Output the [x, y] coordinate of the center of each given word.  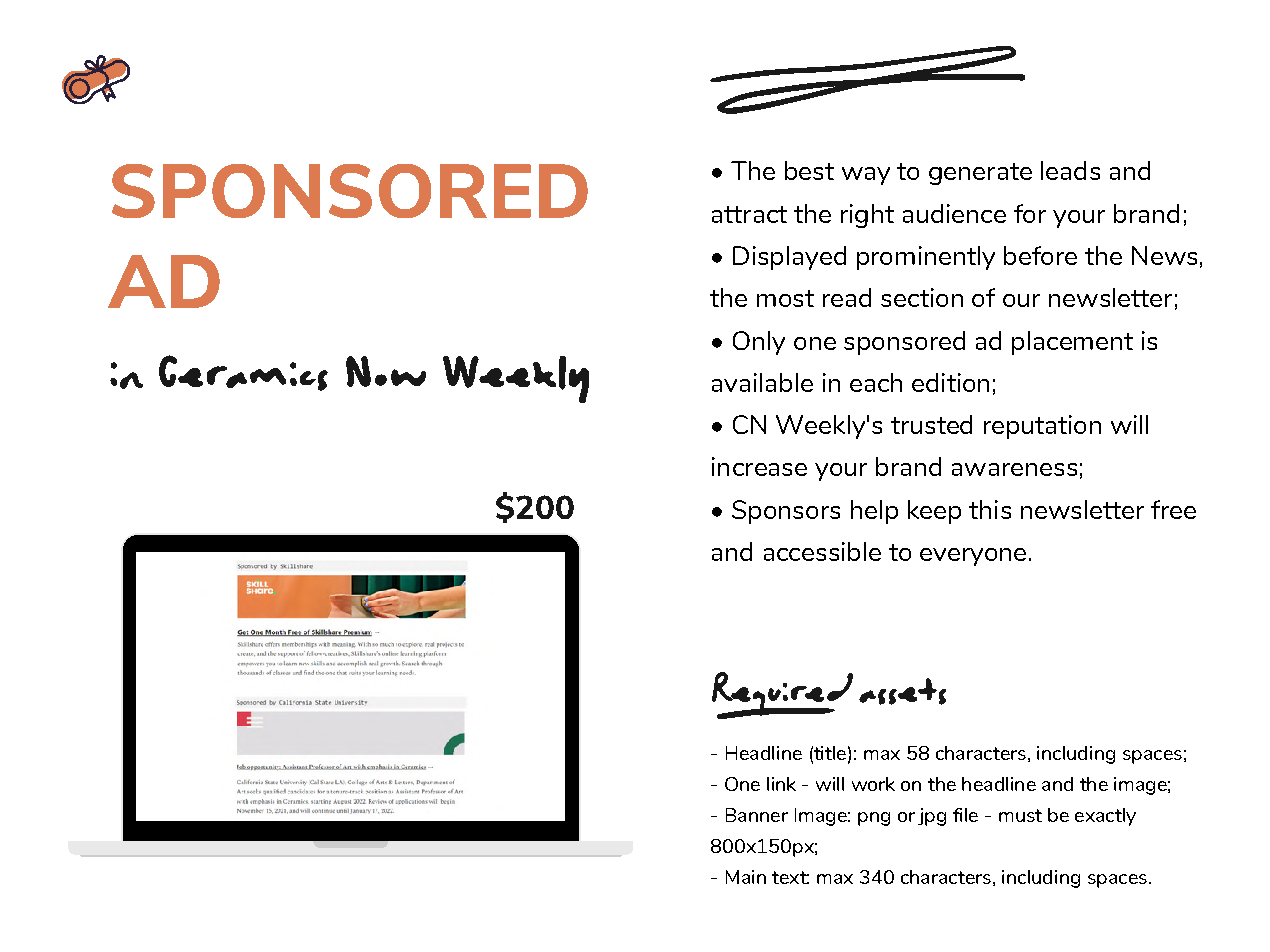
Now [386, 371]
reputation [1042, 427]
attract [749, 214]
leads [1070, 170]
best [809, 170]
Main [746, 877]
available [762, 382]
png [874, 819]
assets [902, 691]
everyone [973, 557]
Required [782, 695]
